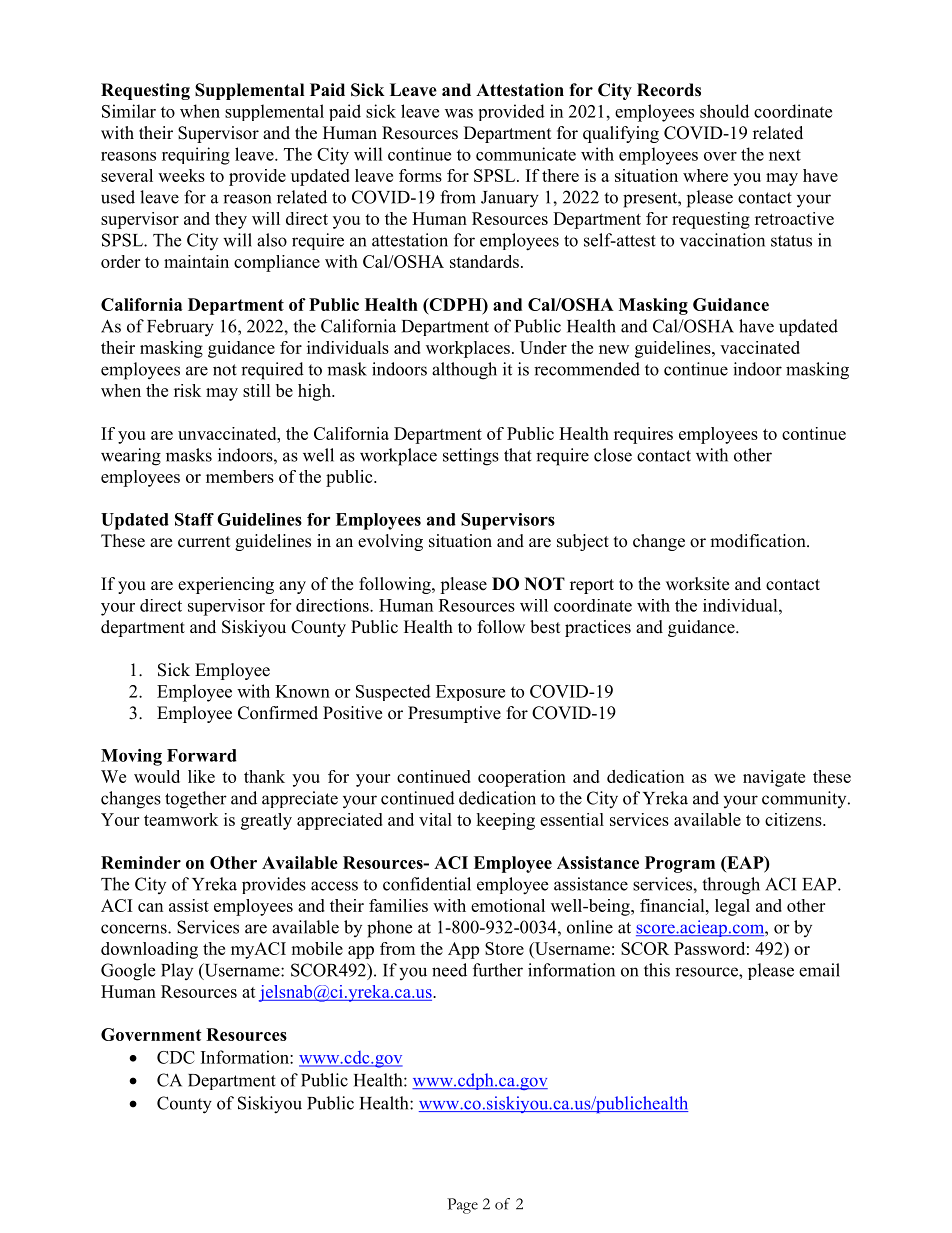 Image resolution: width=952 pixels, height=1233 pixels. What do you see at coordinates (196, 156) in the screenshot?
I see `requiring` at bounding box center [196, 156].
